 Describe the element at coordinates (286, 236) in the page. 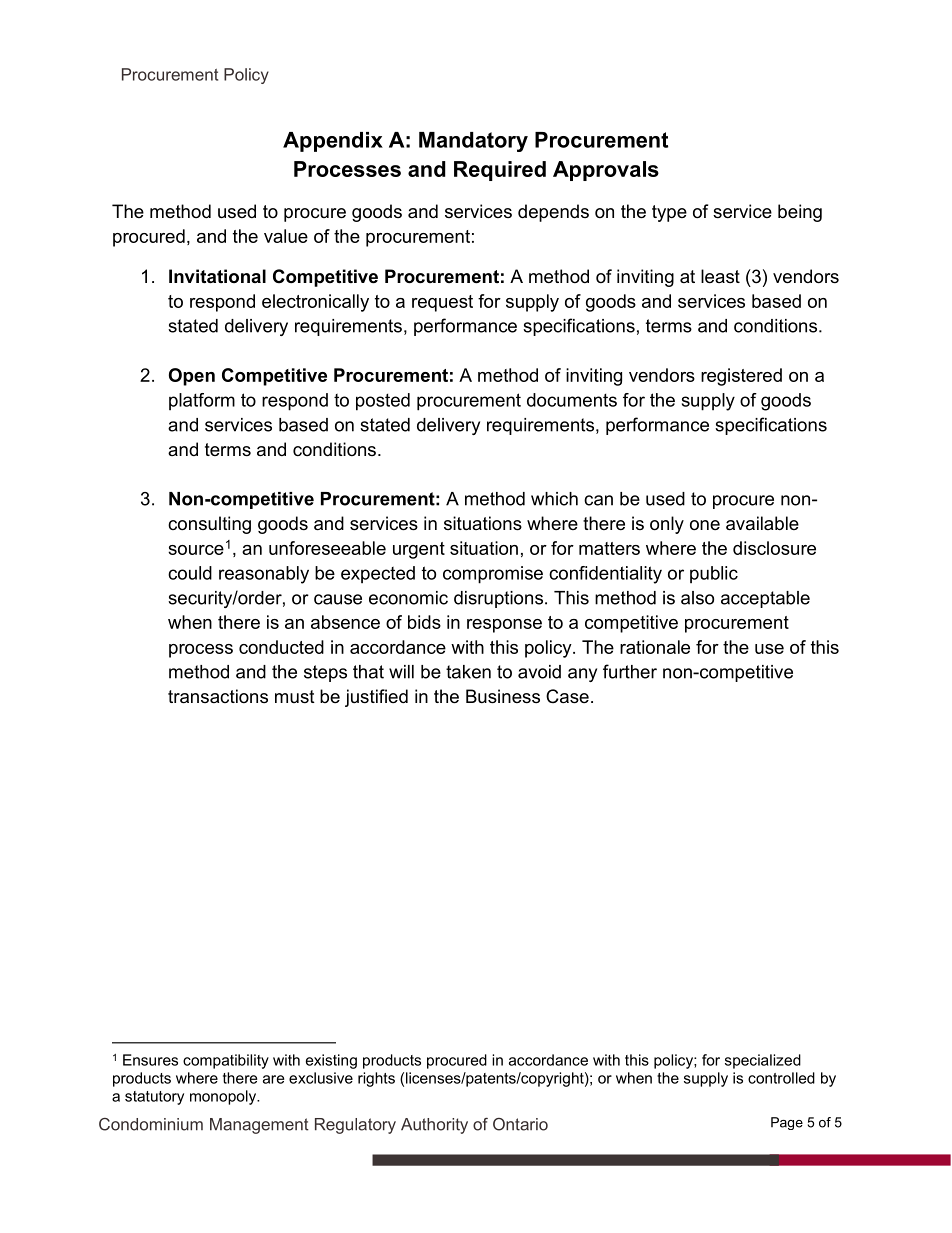

I see `value` at that location.
